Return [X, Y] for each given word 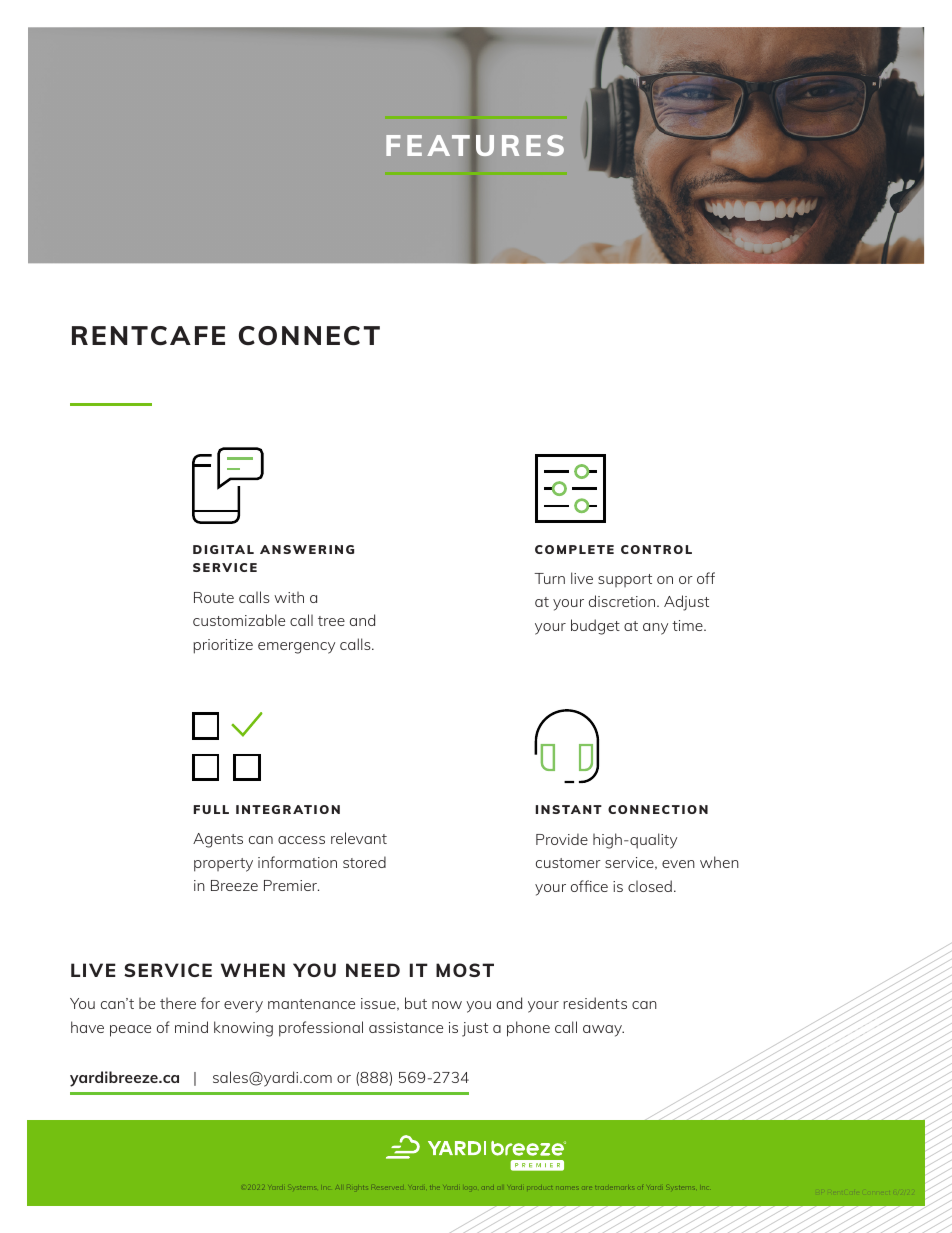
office [589, 886]
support [625, 580]
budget [595, 627]
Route [214, 597]
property [223, 865]
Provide [562, 839]
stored [364, 862]
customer [568, 863]
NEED [373, 970]
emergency [296, 648]
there [178, 1003]
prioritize [223, 646]
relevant [359, 838]
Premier [291, 885]
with [289, 597]
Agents [218, 840]
